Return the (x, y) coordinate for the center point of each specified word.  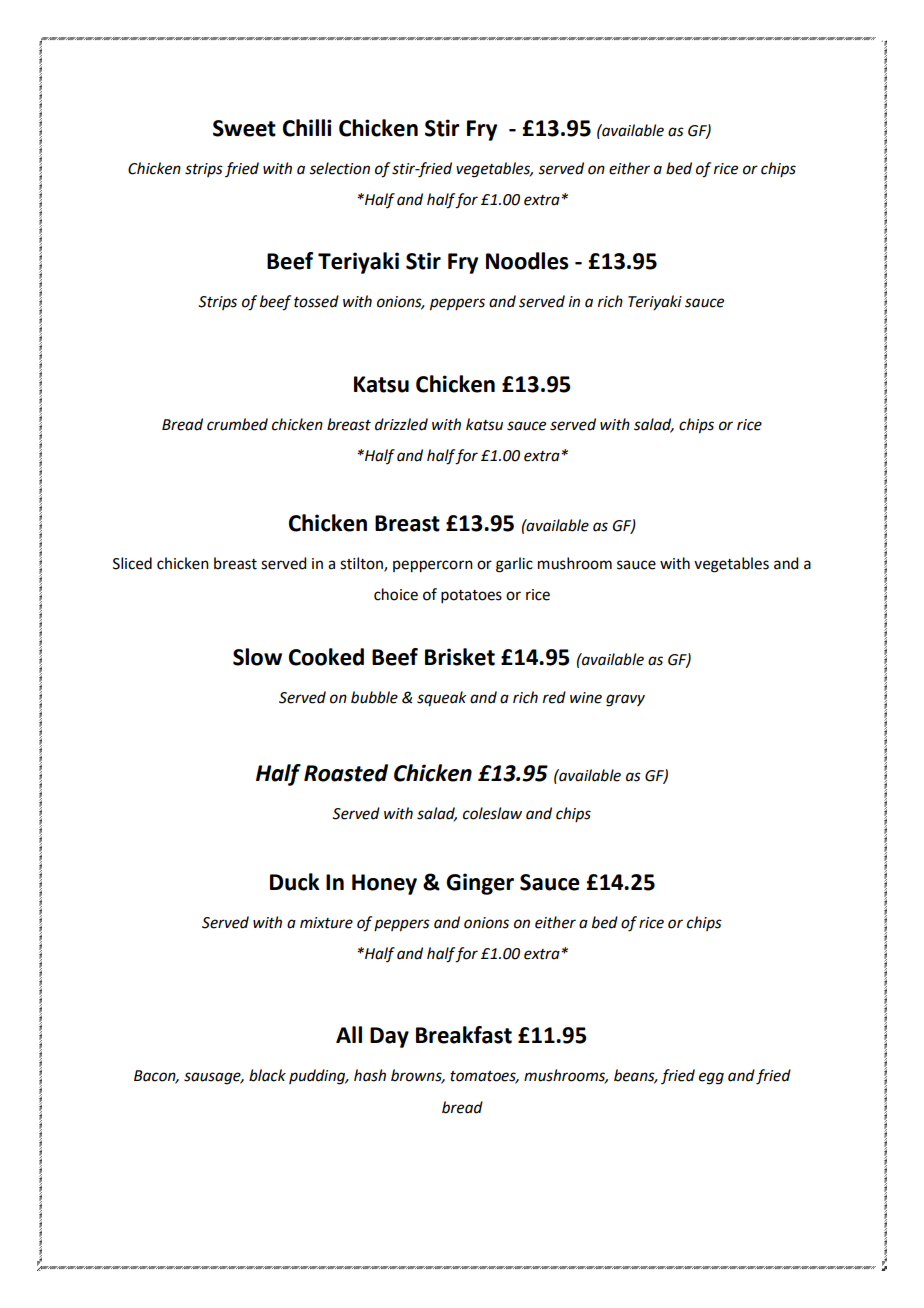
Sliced (132, 563)
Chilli (307, 128)
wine (586, 698)
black (267, 1075)
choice (396, 594)
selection (339, 168)
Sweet (244, 128)
